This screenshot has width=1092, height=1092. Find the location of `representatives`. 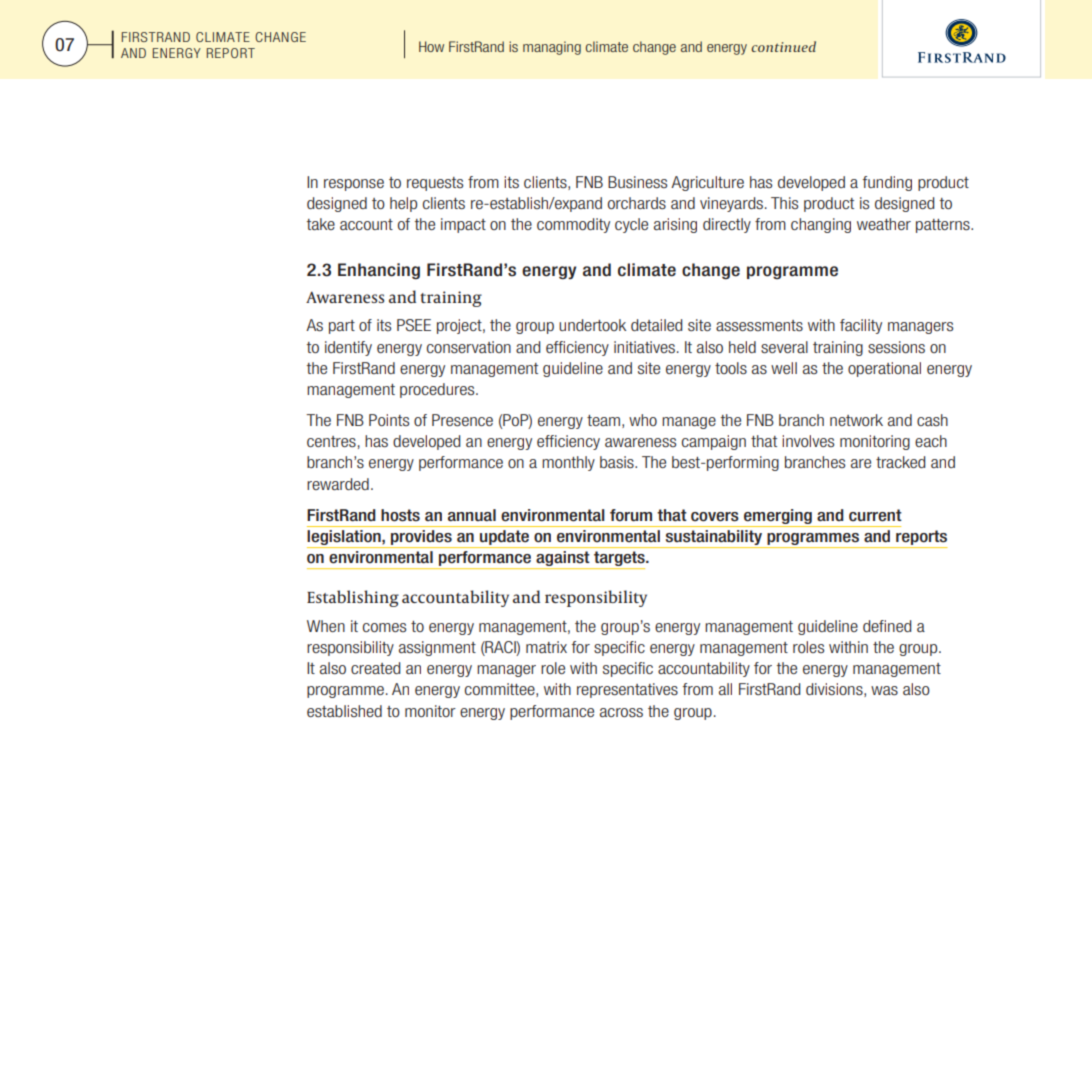

representatives is located at coordinates (627, 690).
